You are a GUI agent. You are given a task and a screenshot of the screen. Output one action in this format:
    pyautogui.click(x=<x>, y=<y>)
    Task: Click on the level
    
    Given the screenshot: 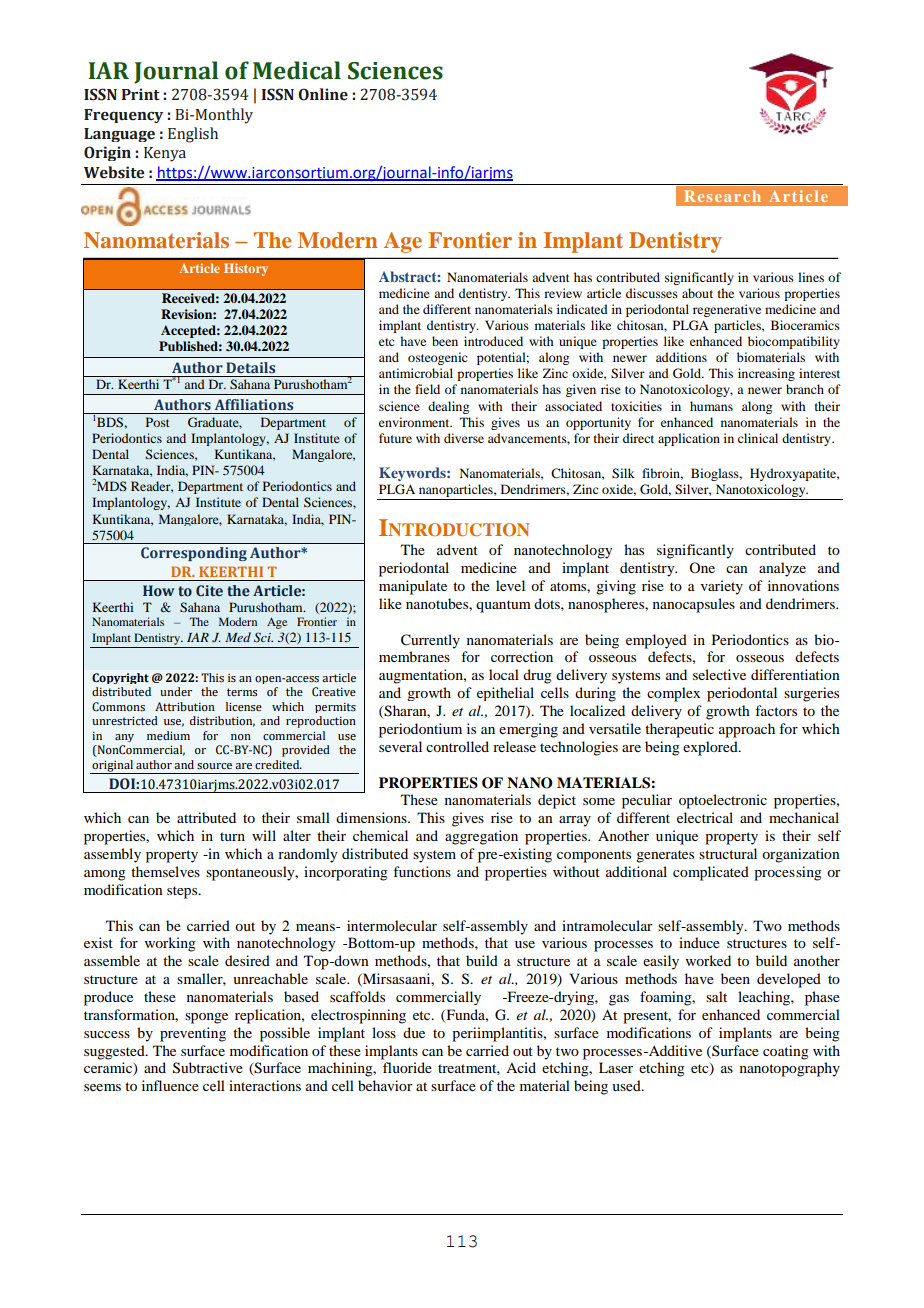 What is the action you would take?
    pyautogui.click(x=510, y=585)
